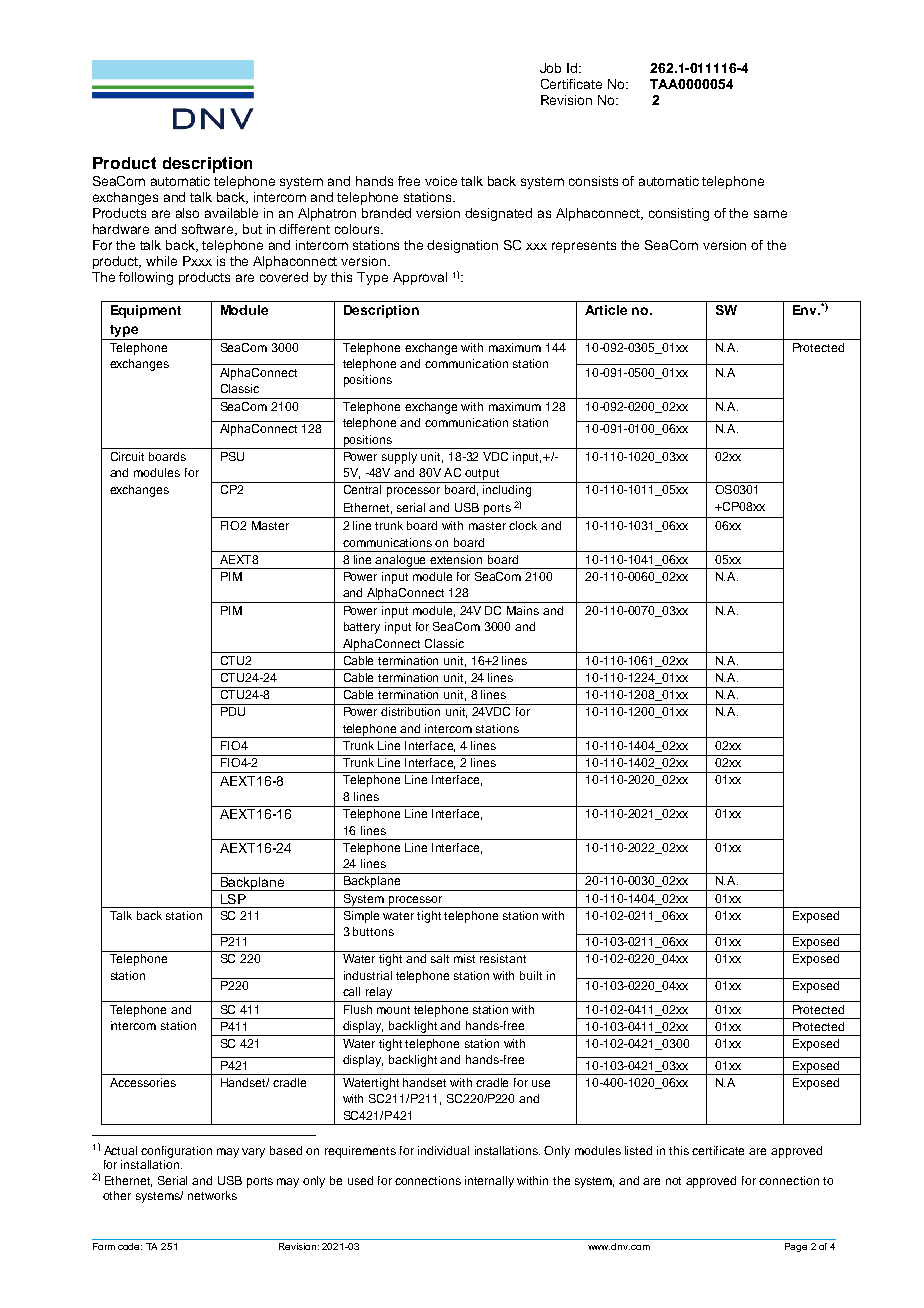 The height and width of the screenshot is (1308, 924). I want to click on internally, so click(489, 1182).
